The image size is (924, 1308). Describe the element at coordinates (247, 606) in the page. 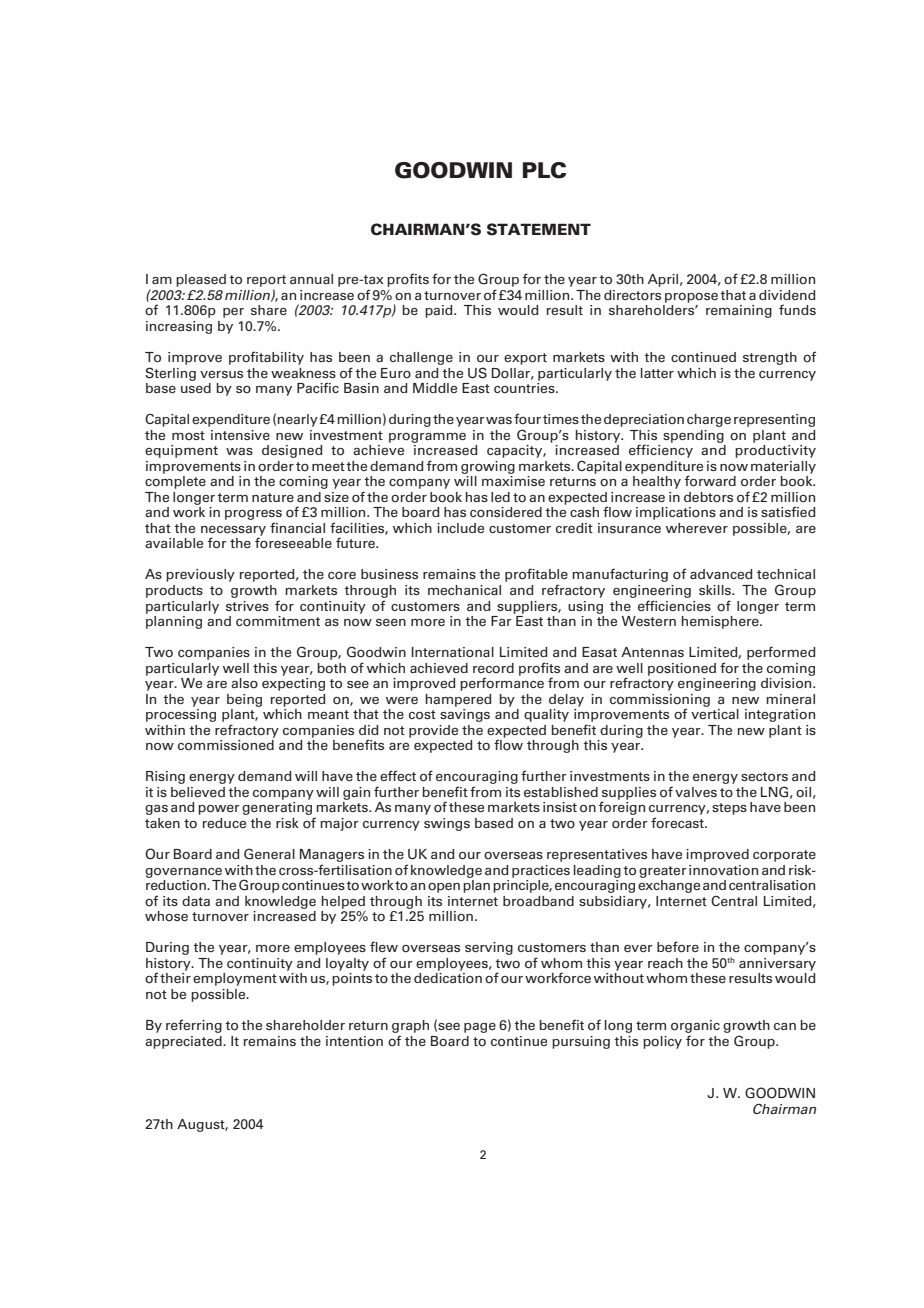

I see `strives` at that location.
